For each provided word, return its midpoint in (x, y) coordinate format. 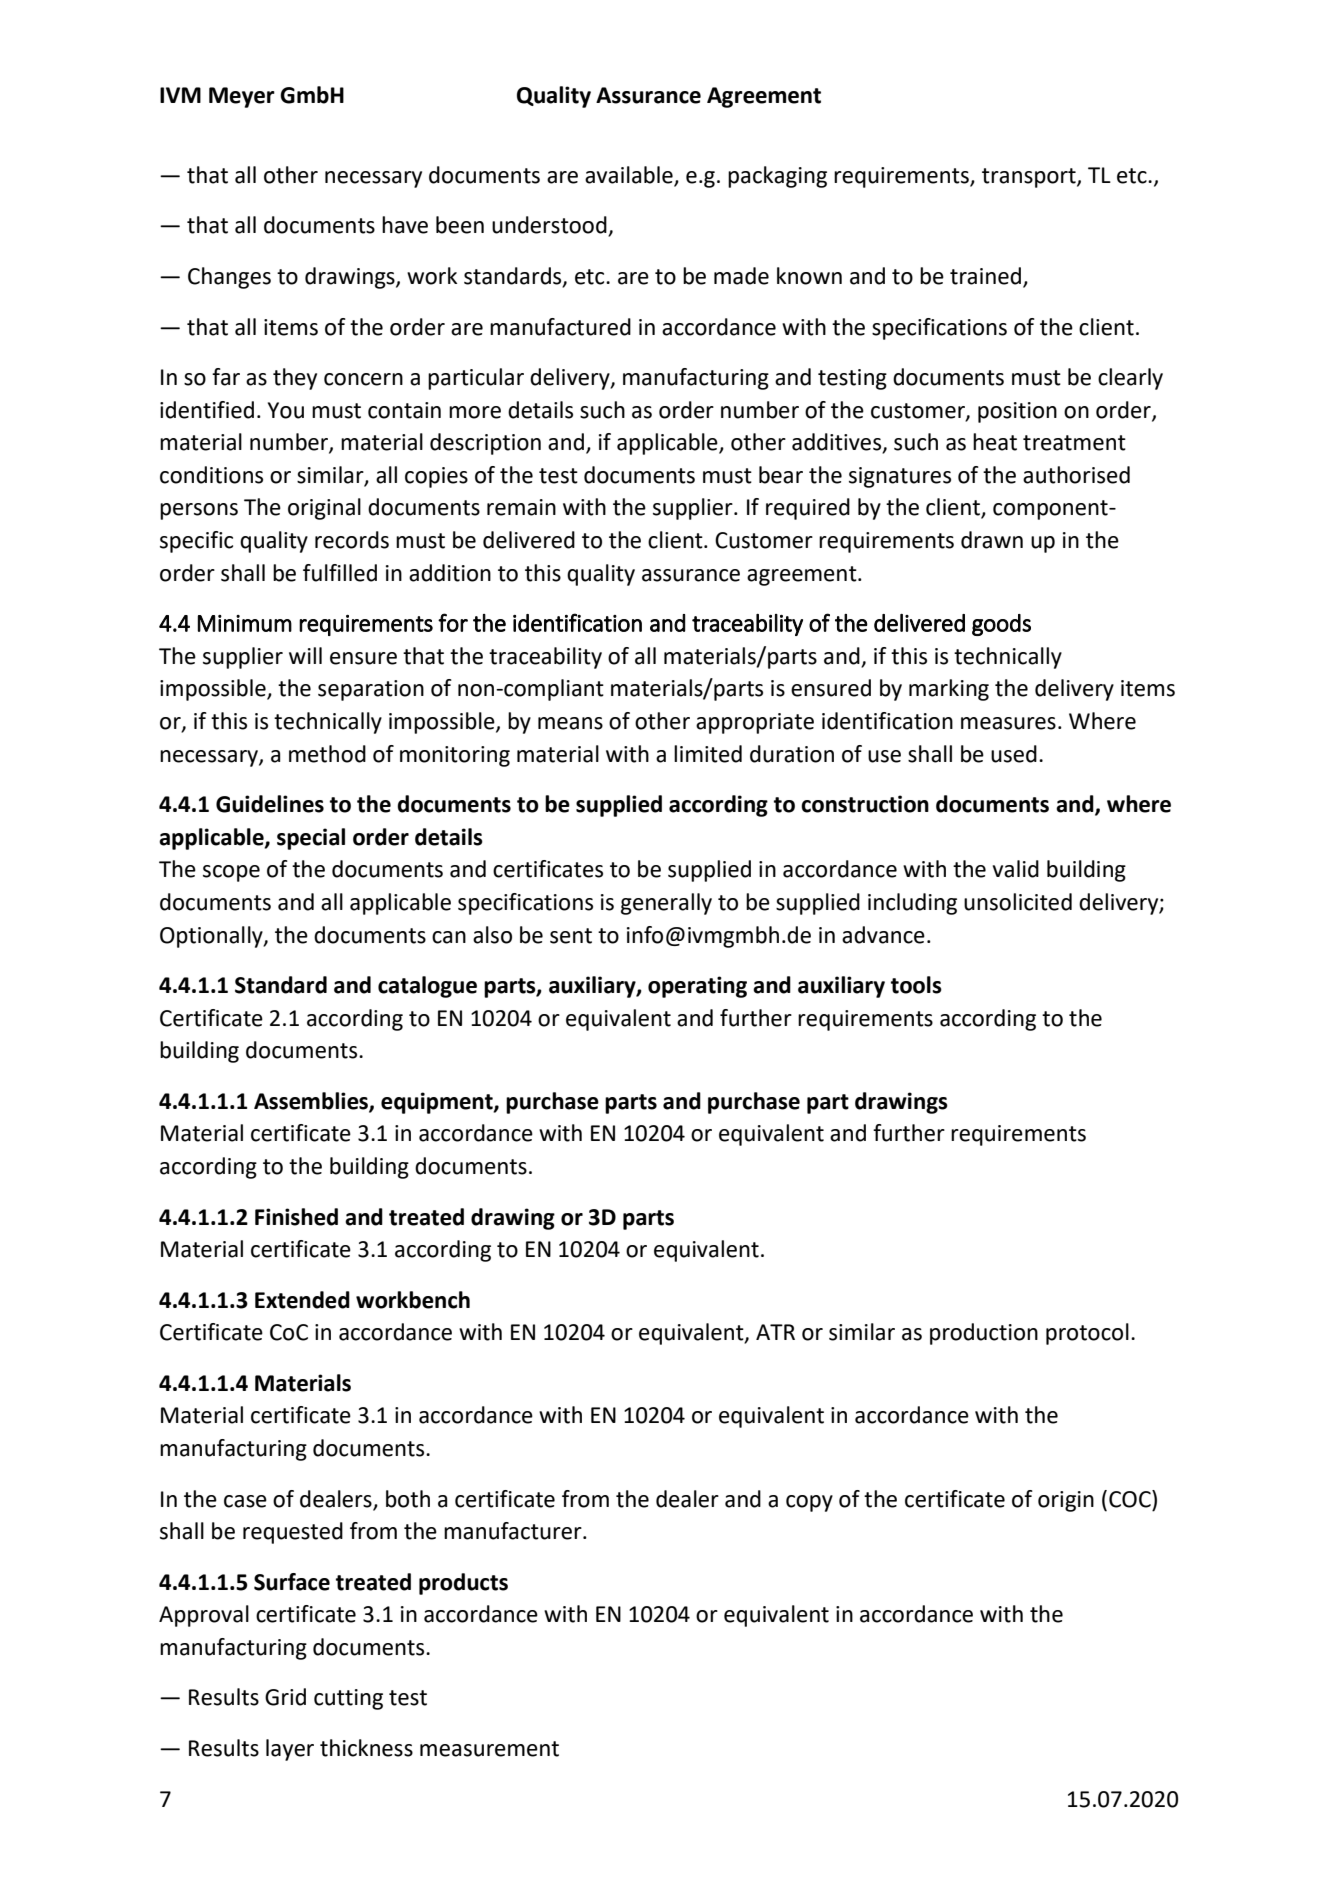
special (311, 839)
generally (666, 904)
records (352, 540)
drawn (992, 540)
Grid (285, 1697)
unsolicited (1018, 902)
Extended (302, 1300)
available (629, 175)
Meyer (242, 97)
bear (781, 475)
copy (809, 1503)
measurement (489, 1749)
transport (1030, 178)
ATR (775, 1332)
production (984, 1334)
